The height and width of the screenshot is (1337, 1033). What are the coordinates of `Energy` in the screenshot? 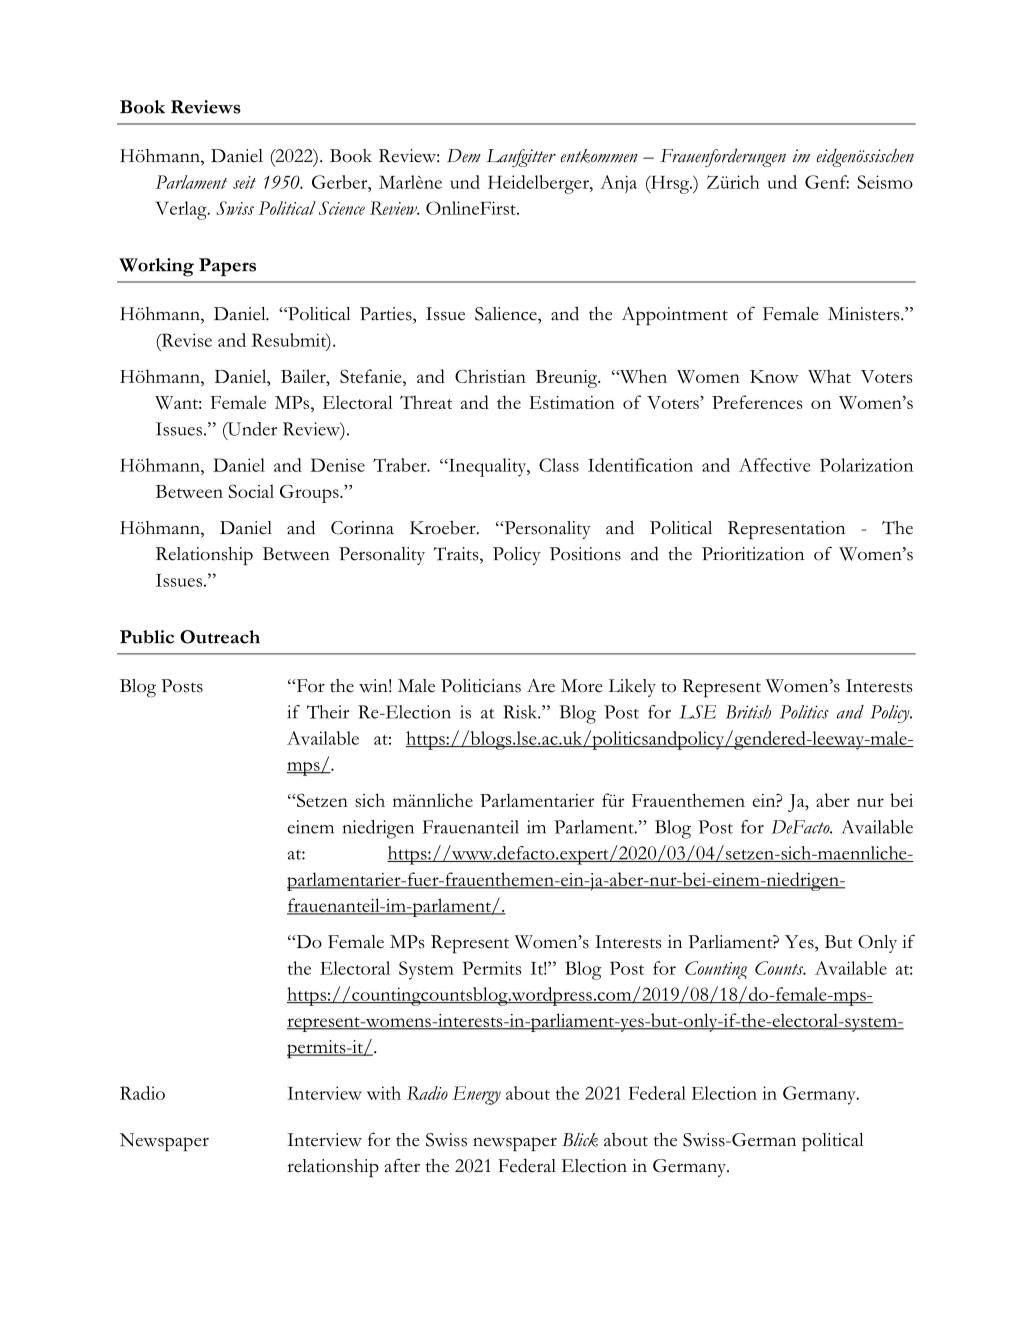 It's located at (476, 1095).
